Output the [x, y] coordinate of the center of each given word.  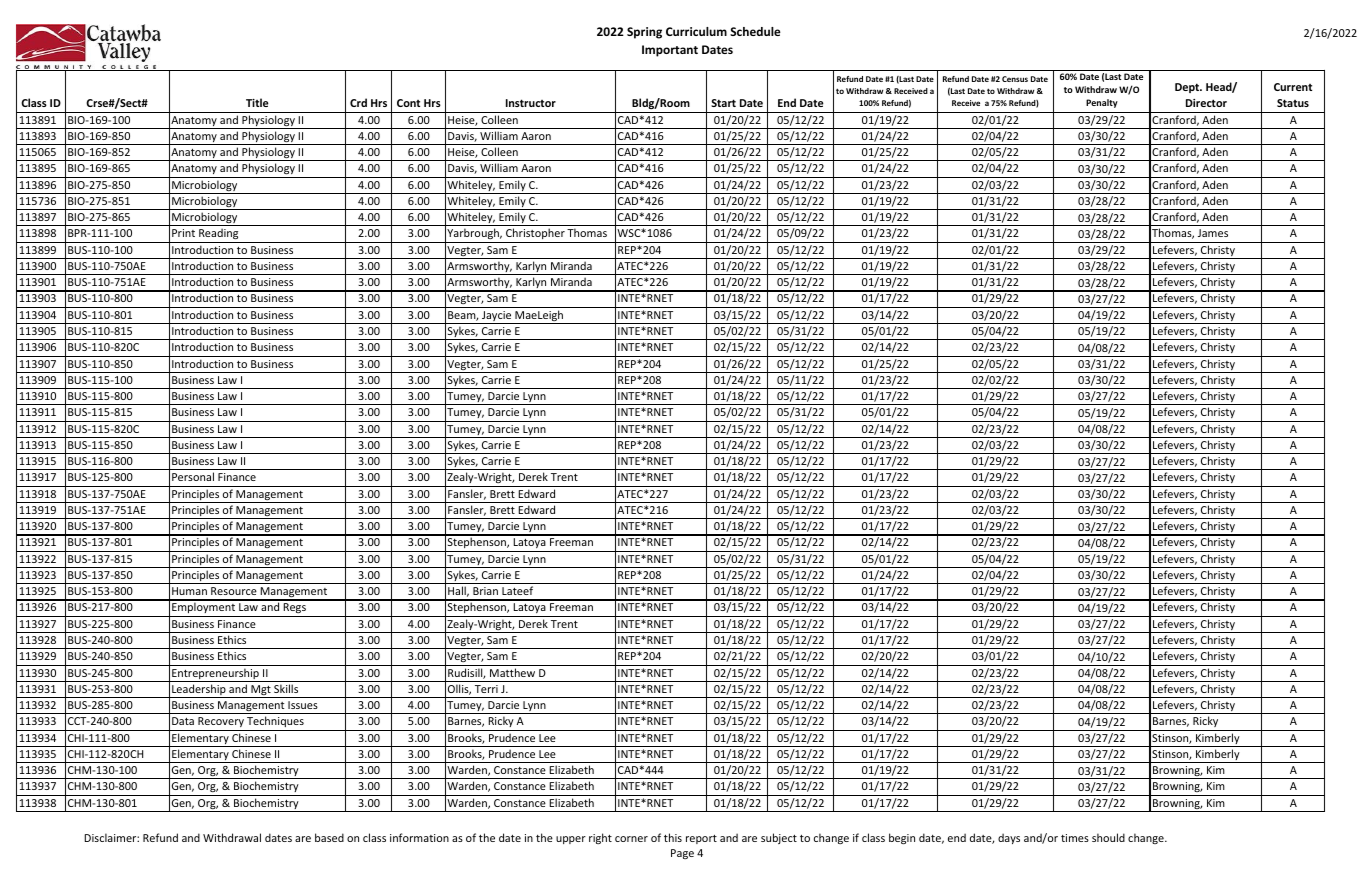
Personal [193, 476]
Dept [1188, 88]
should [1108, 837]
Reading [219, 235]
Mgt [261, 691]
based [329, 837]
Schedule [755, 31]
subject [779, 838]
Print [183, 233]
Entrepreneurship [215, 675]
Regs [294, 610]
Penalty [1102, 103]
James [1213, 233]
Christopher [535, 235]
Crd [358, 102]
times [1075, 838]
